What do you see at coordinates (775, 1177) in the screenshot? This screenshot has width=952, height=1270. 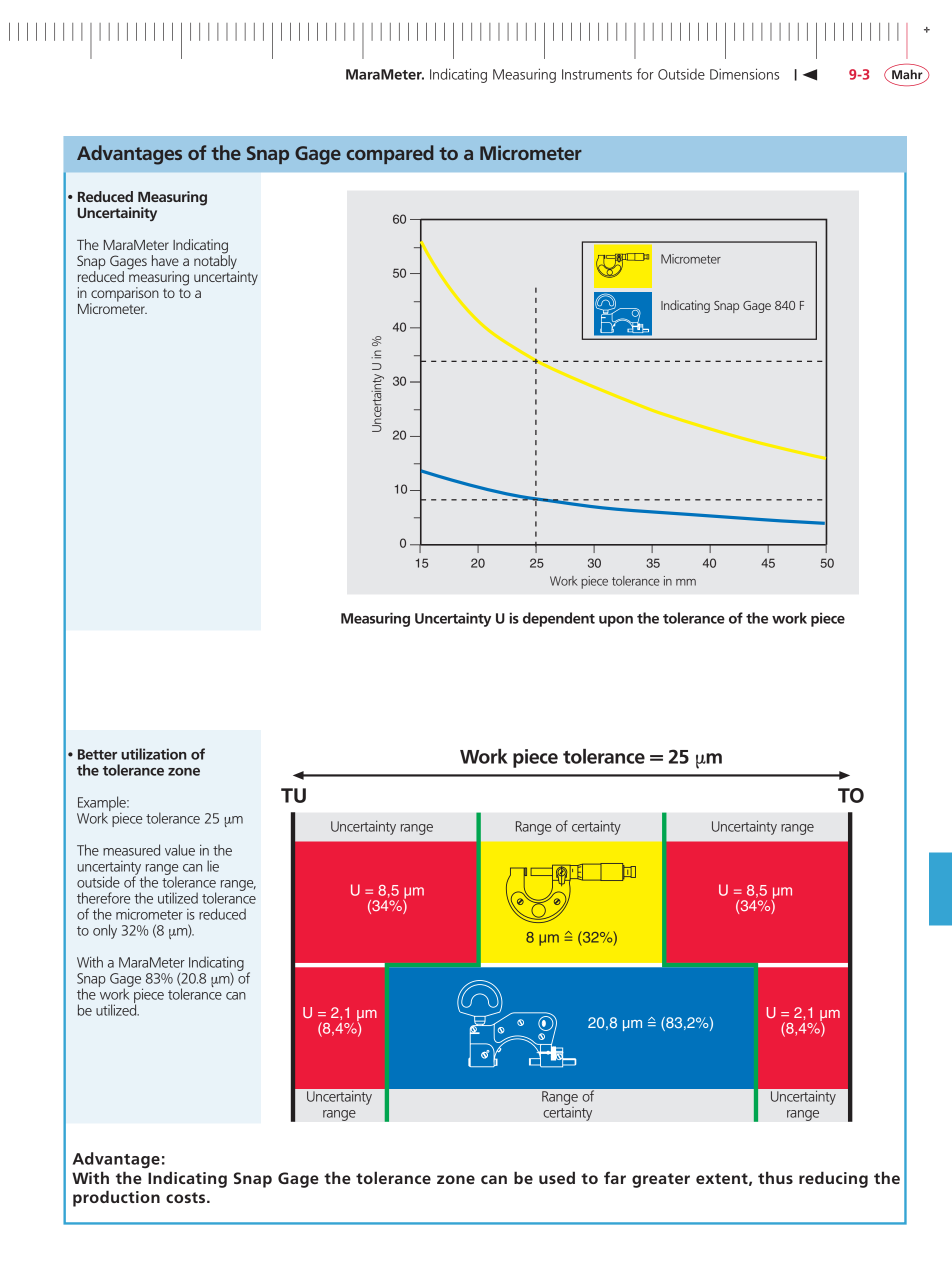 I see `thus` at bounding box center [775, 1177].
